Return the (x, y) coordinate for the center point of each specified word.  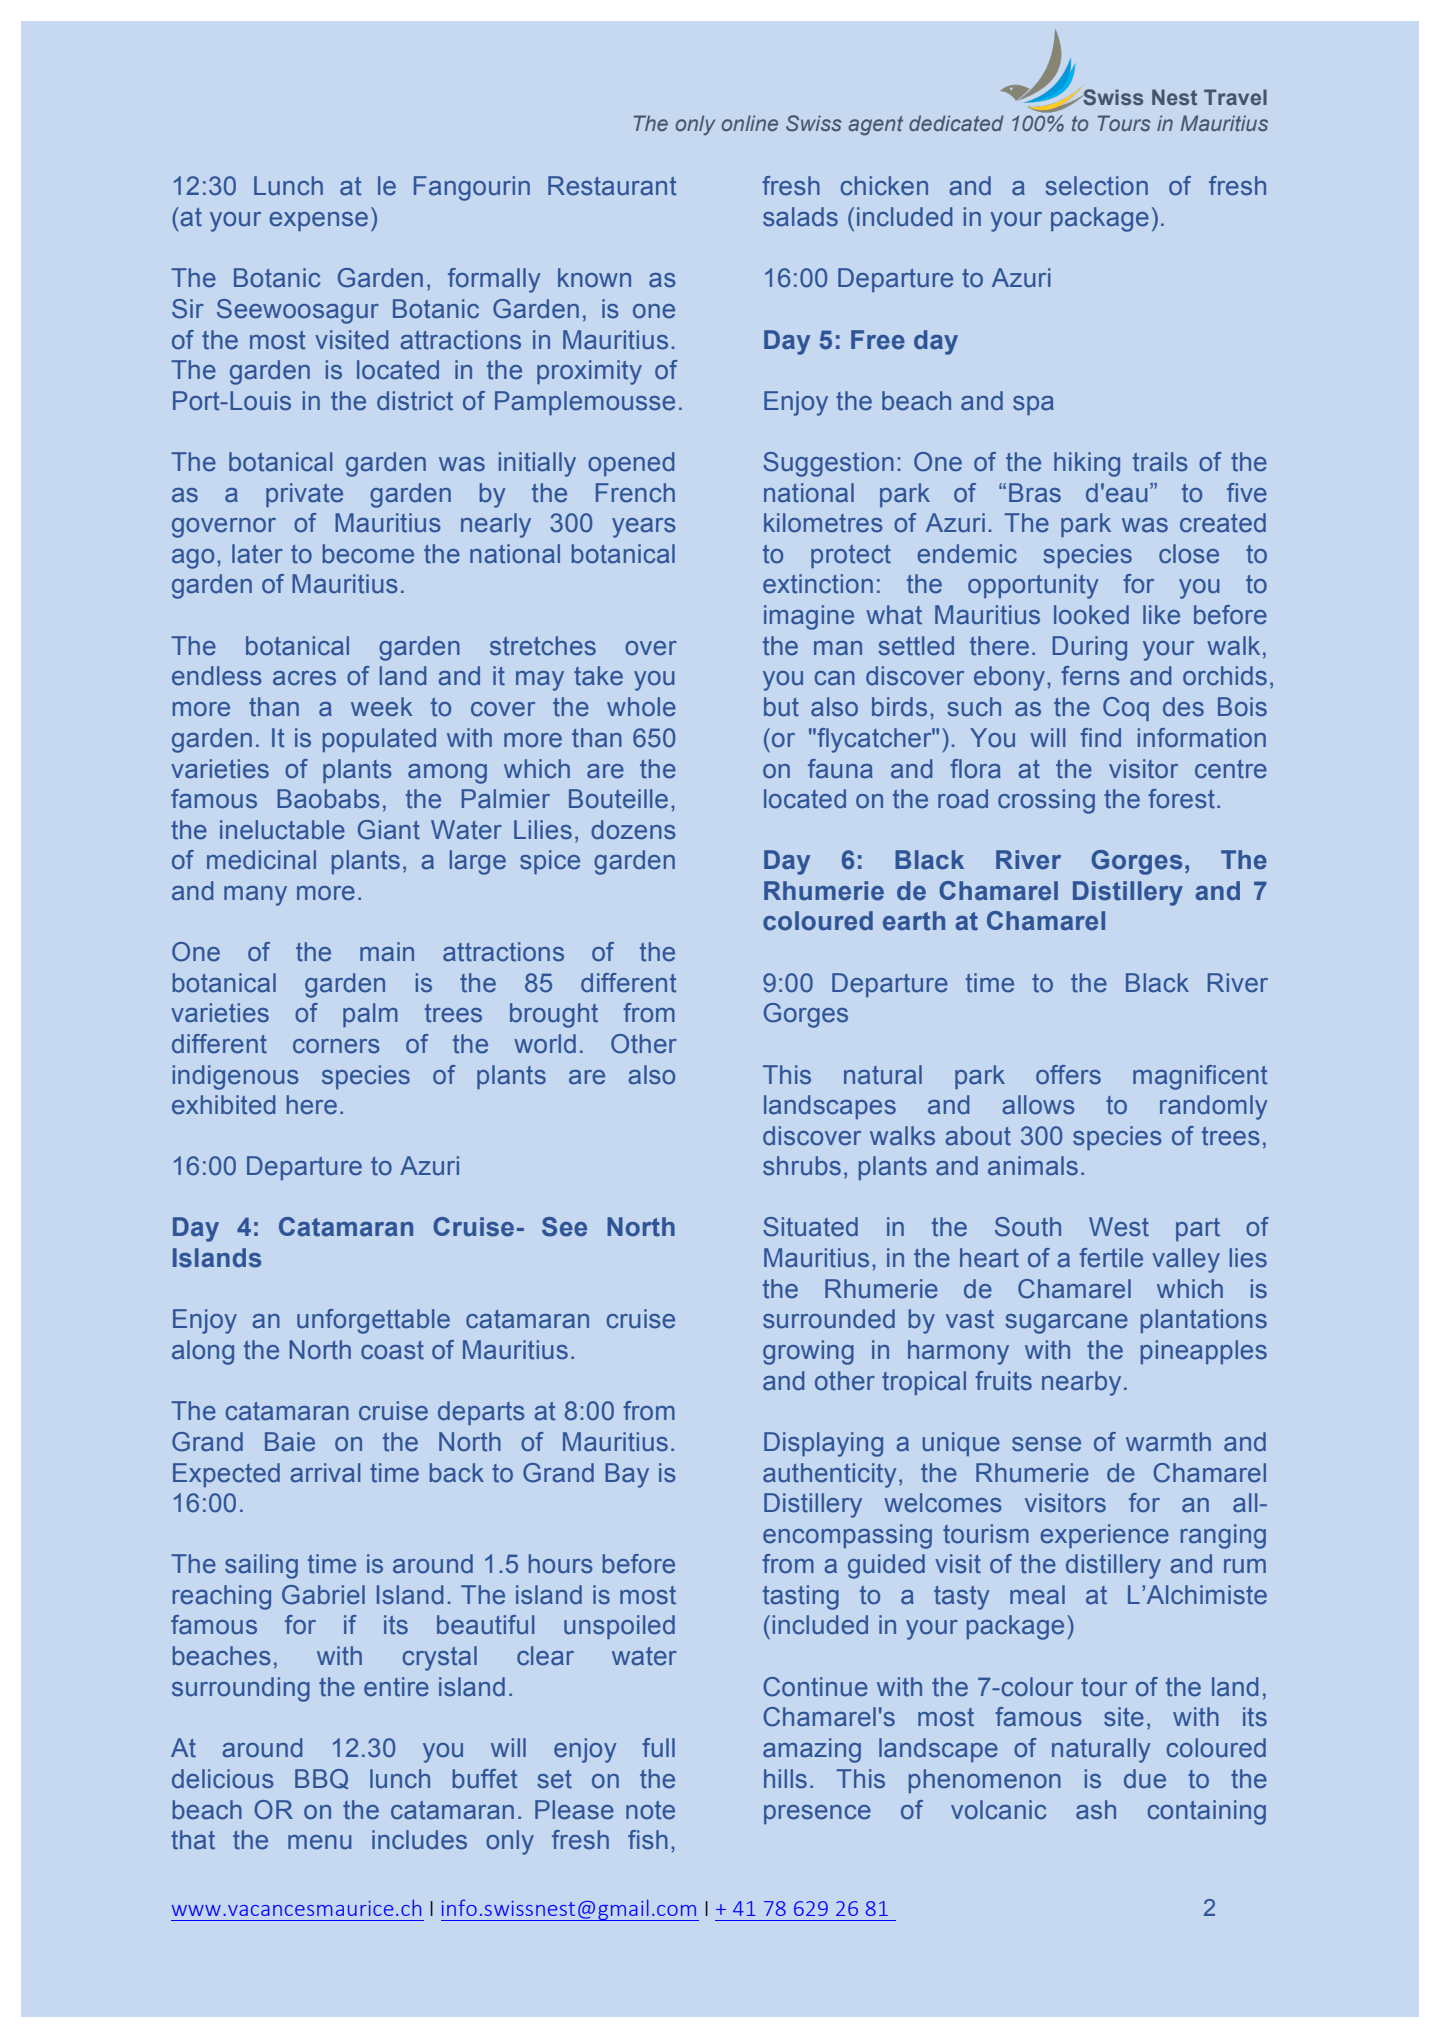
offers (1068, 1075)
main (387, 952)
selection (1096, 186)
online (750, 123)
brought (554, 1015)
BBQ (321, 1779)
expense (318, 221)
